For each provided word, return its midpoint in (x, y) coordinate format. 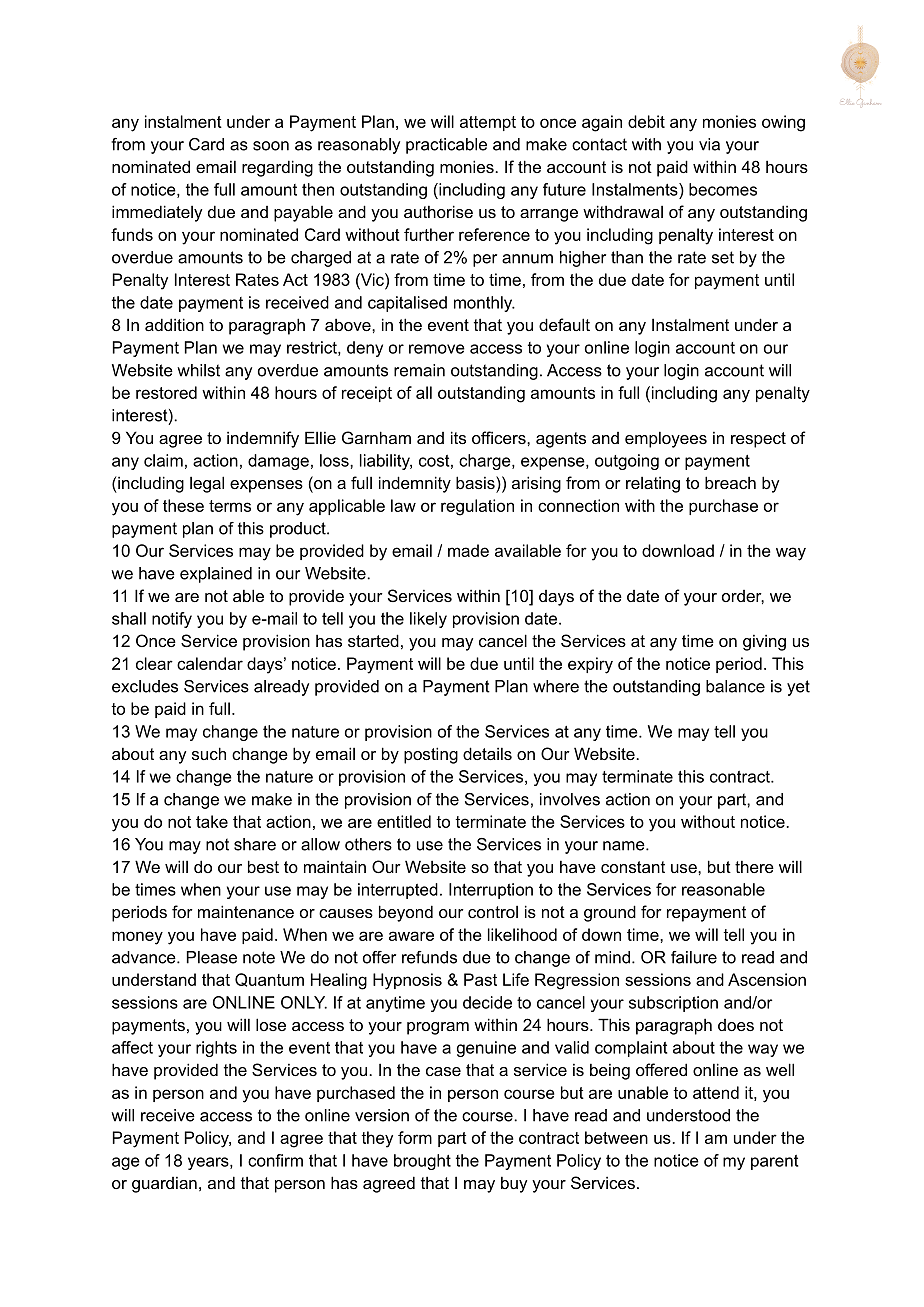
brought (422, 1162)
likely (428, 620)
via (709, 144)
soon (271, 146)
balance (735, 686)
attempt (488, 123)
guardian (164, 1184)
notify (172, 620)
